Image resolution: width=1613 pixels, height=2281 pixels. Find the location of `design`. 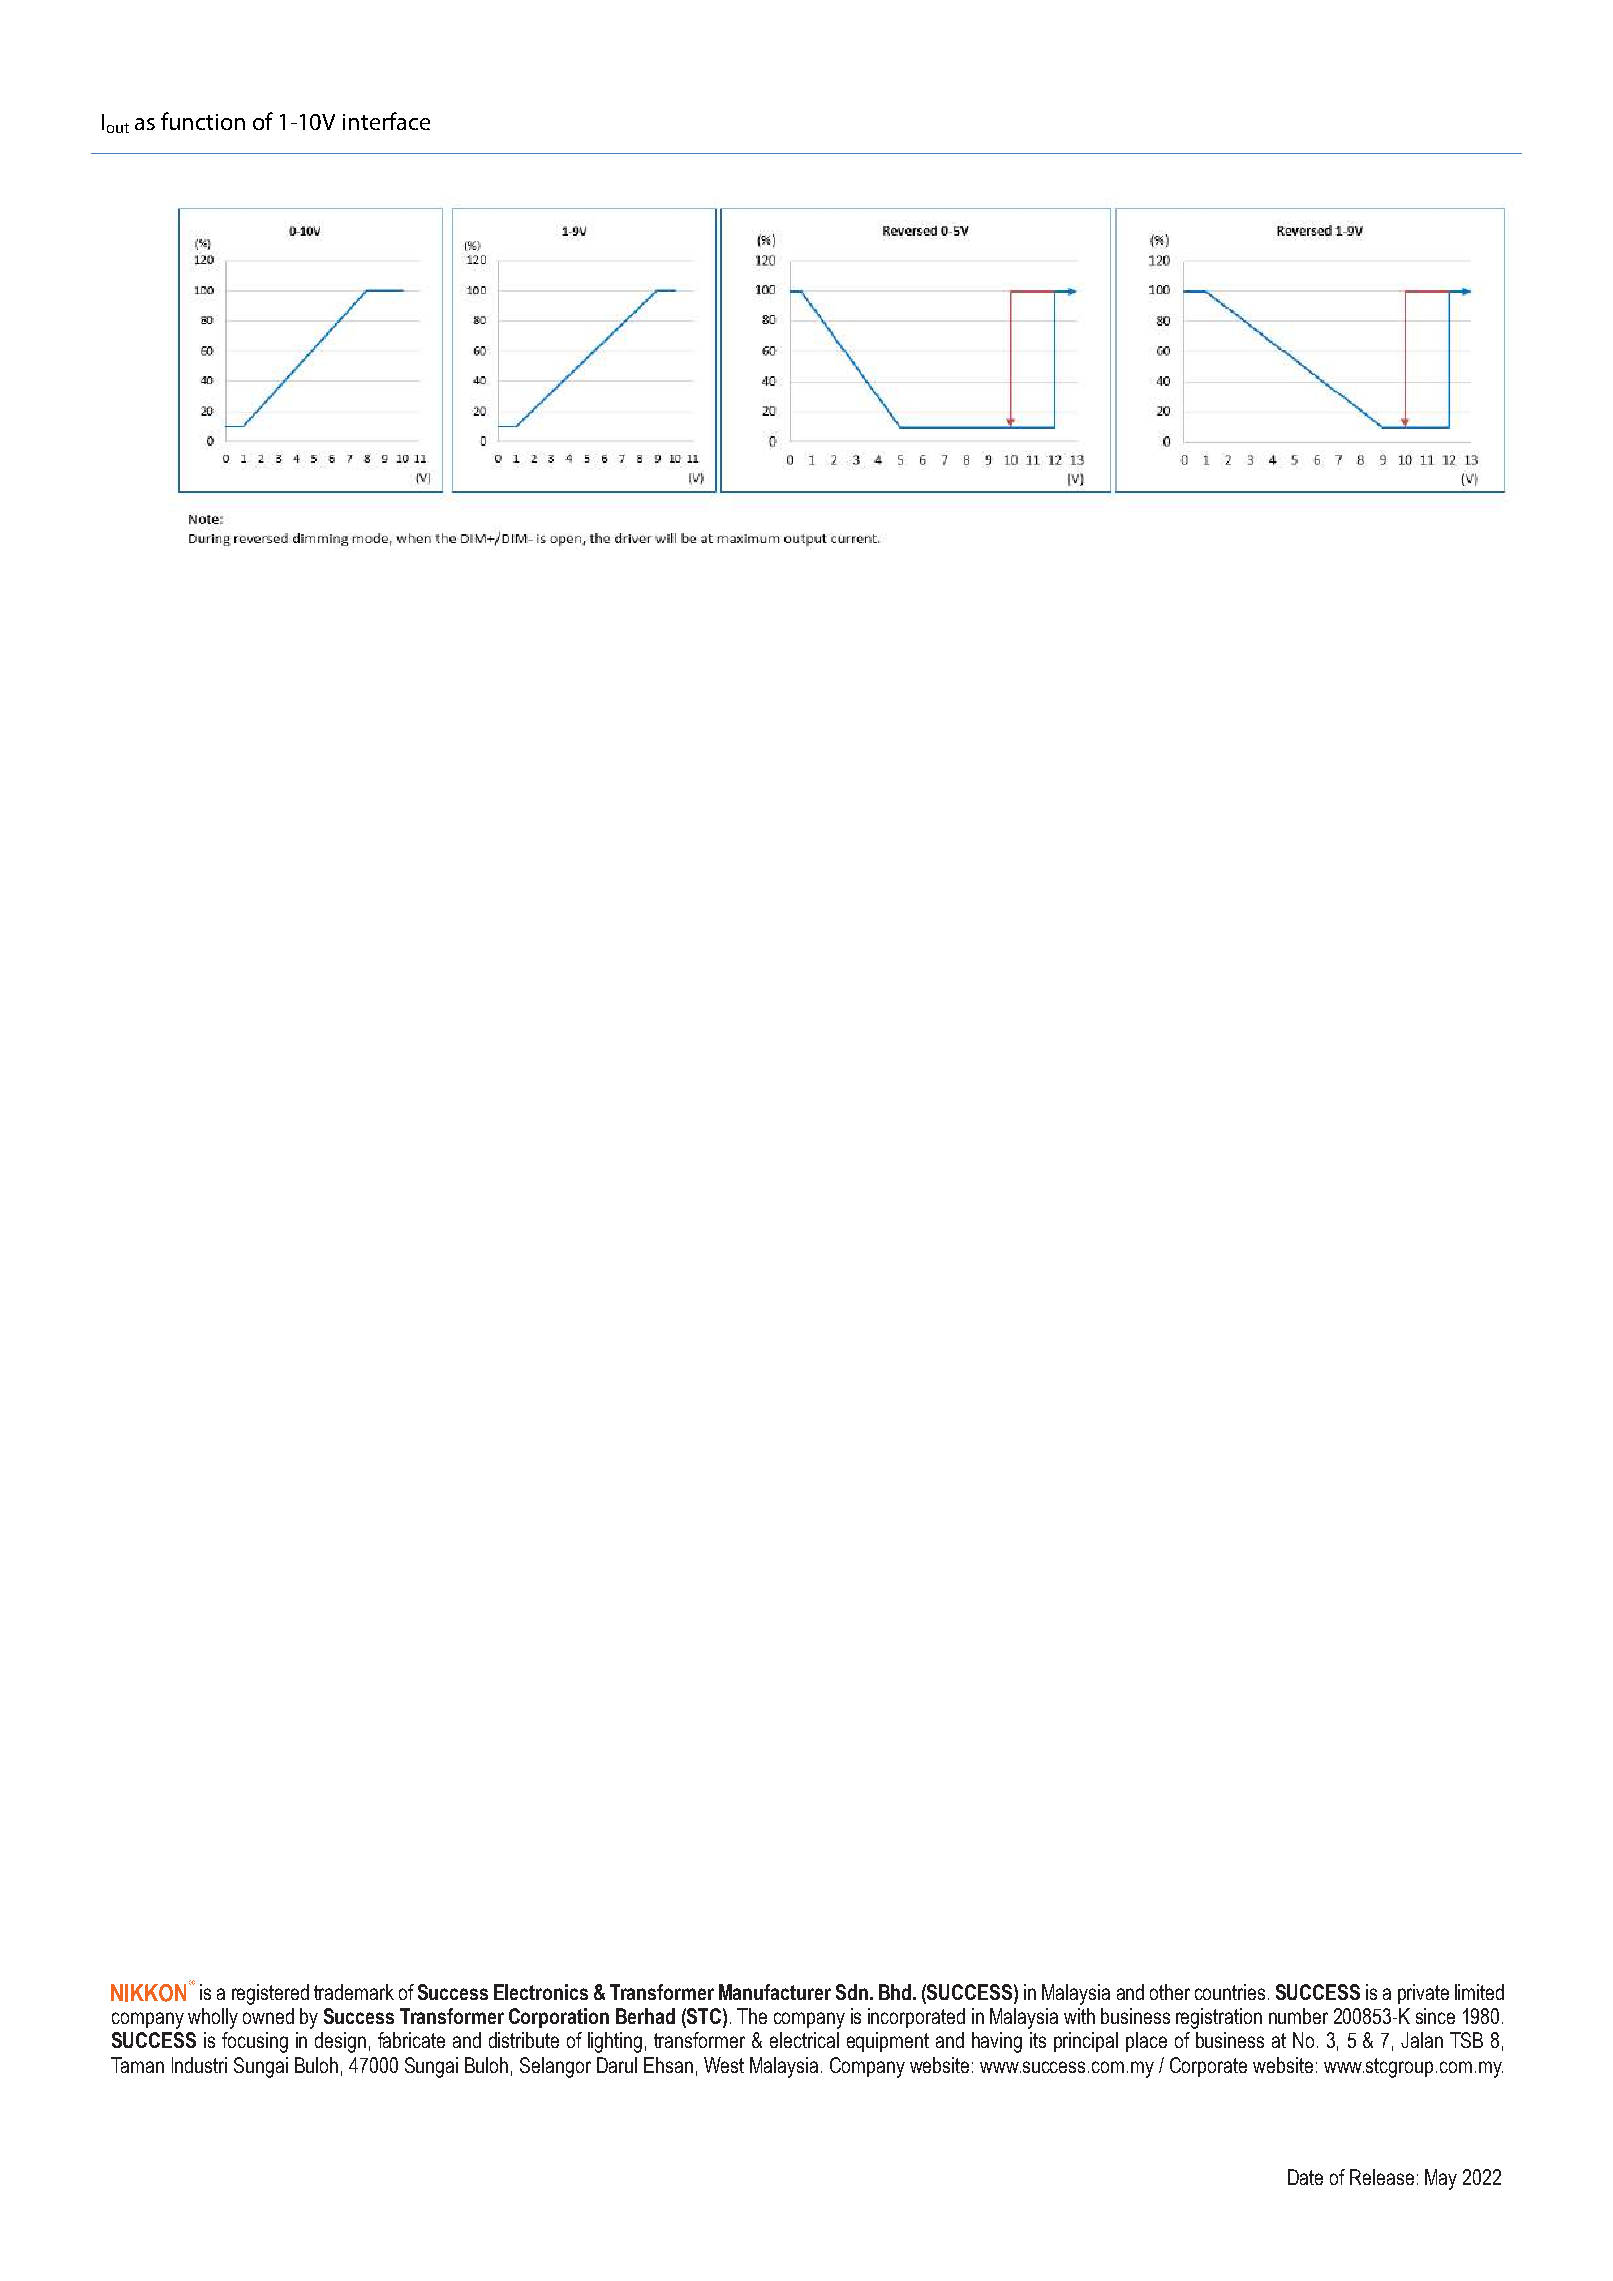

design is located at coordinates (340, 2042).
